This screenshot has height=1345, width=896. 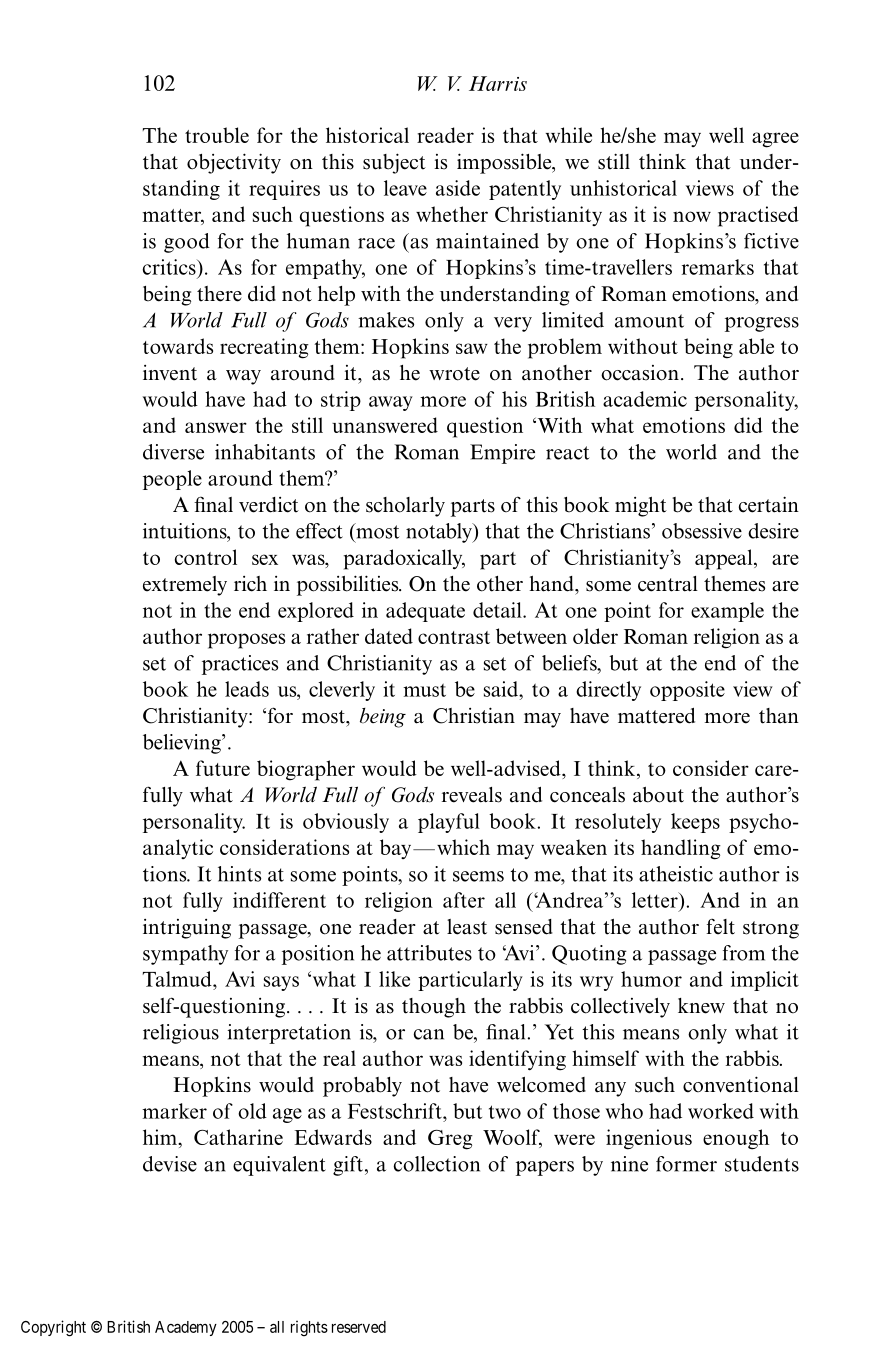 I want to click on Academy, so click(x=186, y=1328).
